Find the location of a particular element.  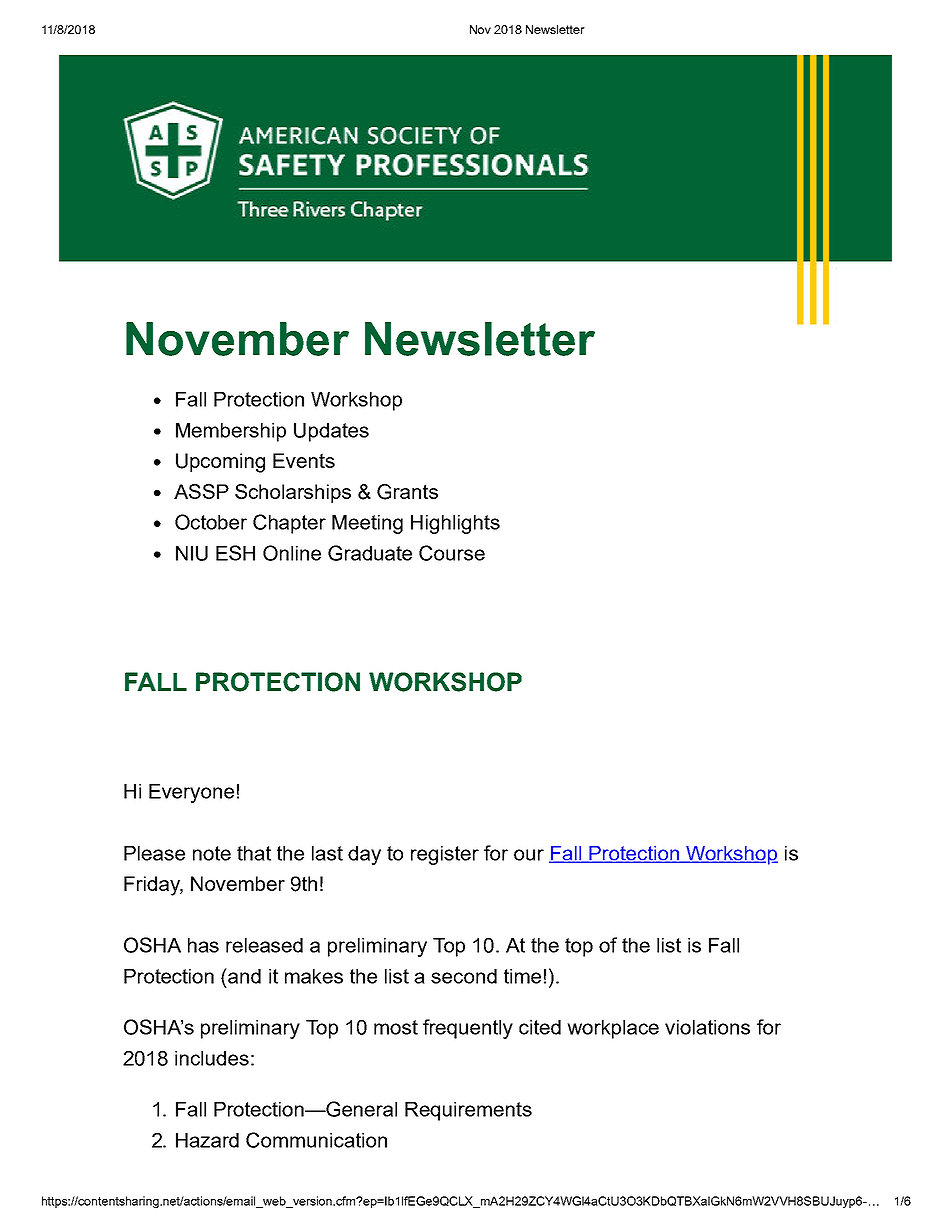

Grants is located at coordinates (407, 492).
